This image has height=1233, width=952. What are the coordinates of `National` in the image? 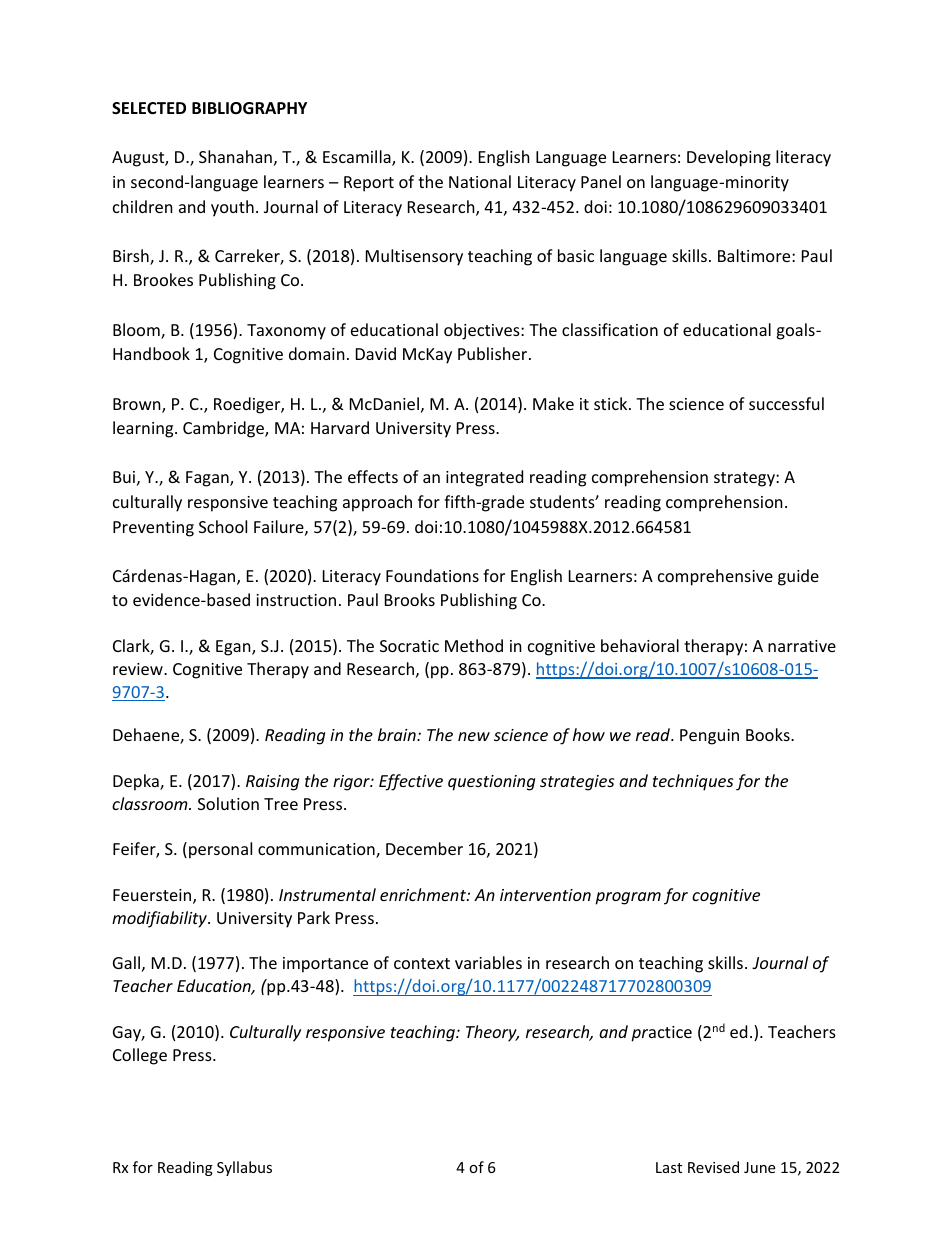 It's located at (480, 181).
